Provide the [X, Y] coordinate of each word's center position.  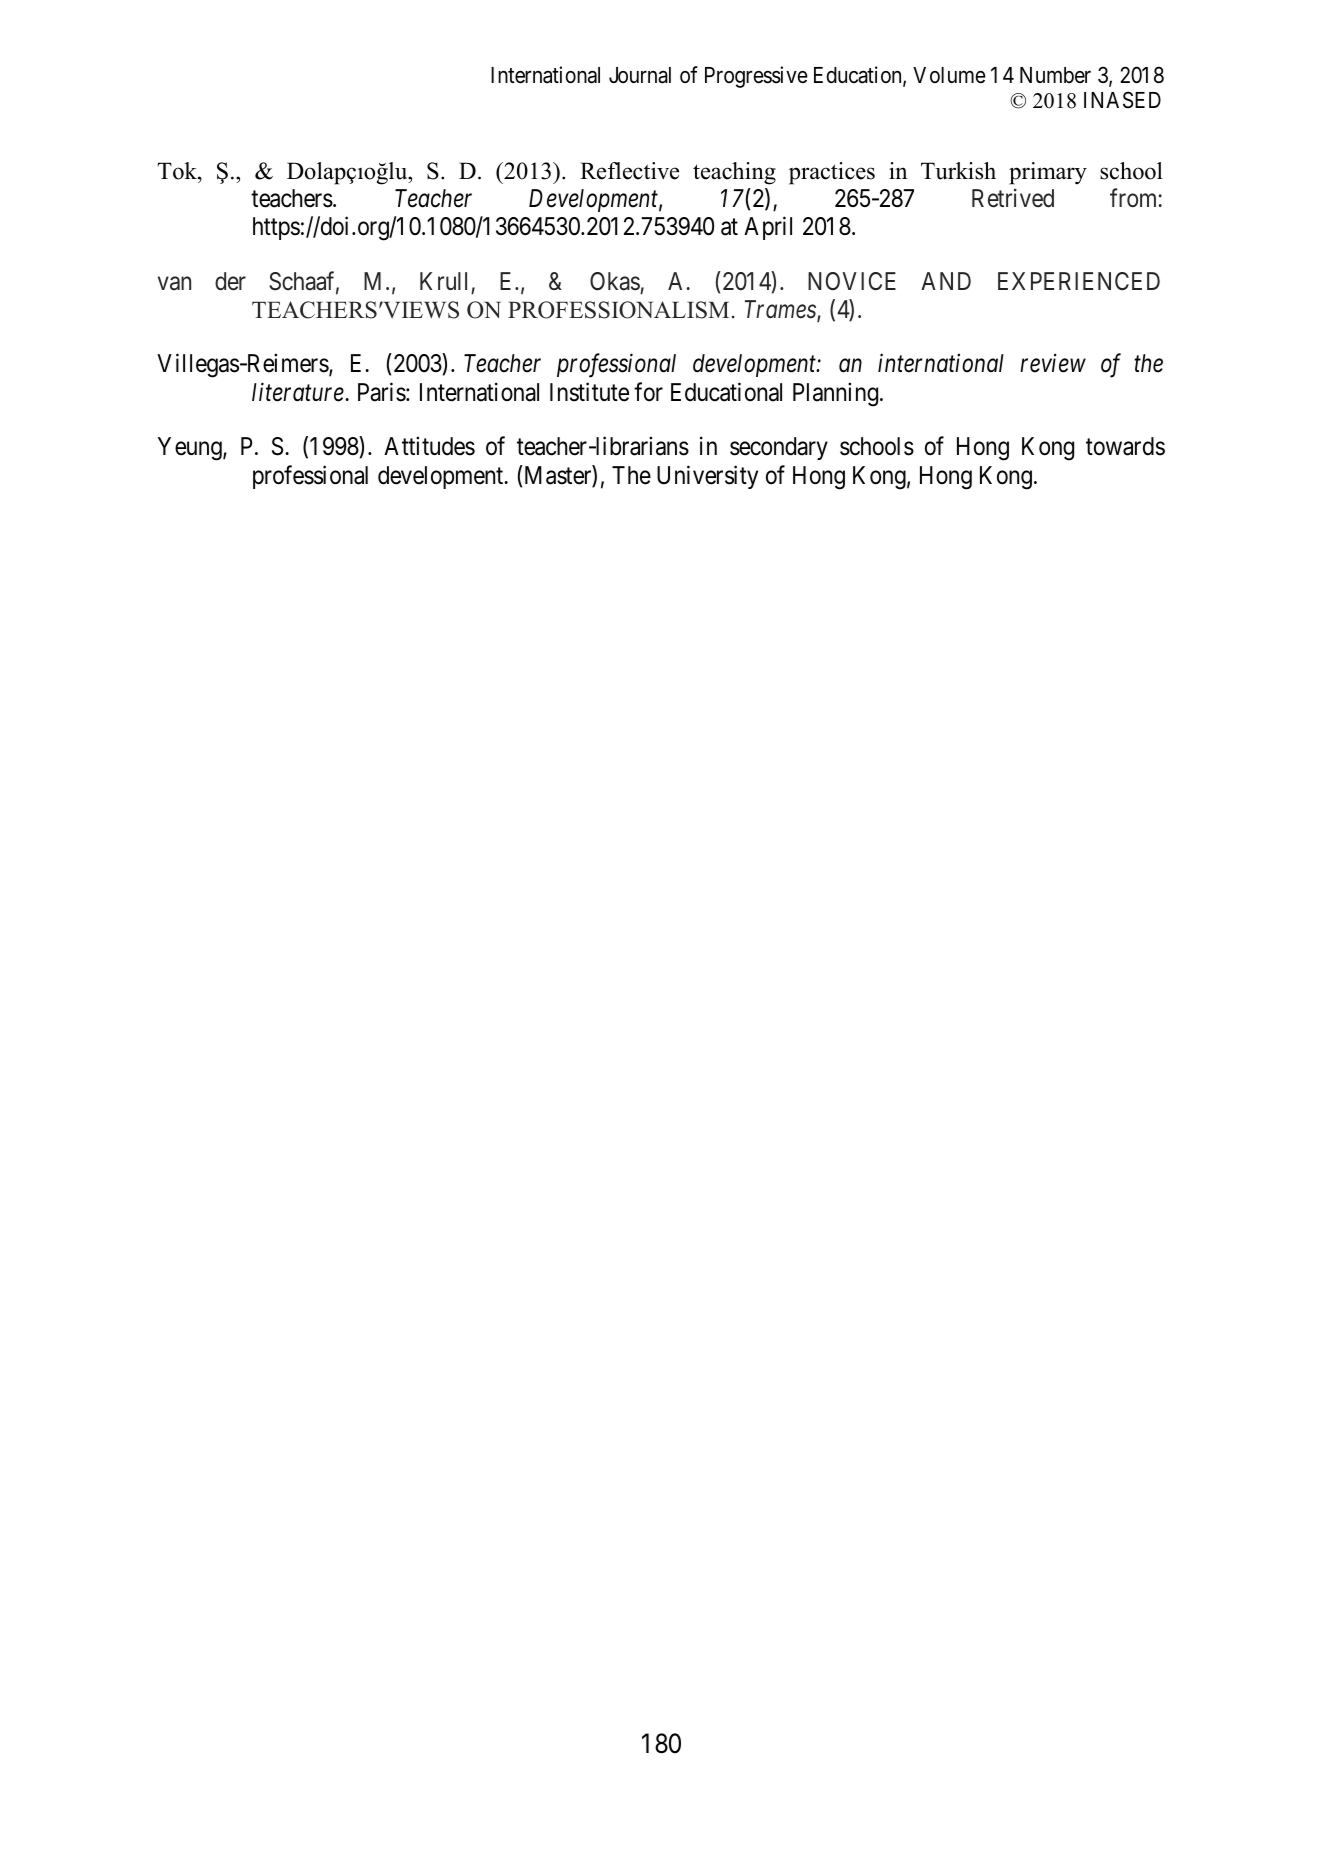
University [707, 477]
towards [1125, 446]
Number [1055, 75]
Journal [640, 75]
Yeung [191, 449]
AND [946, 281]
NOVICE [852, 281]
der [230, 281]
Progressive [756, 77]
